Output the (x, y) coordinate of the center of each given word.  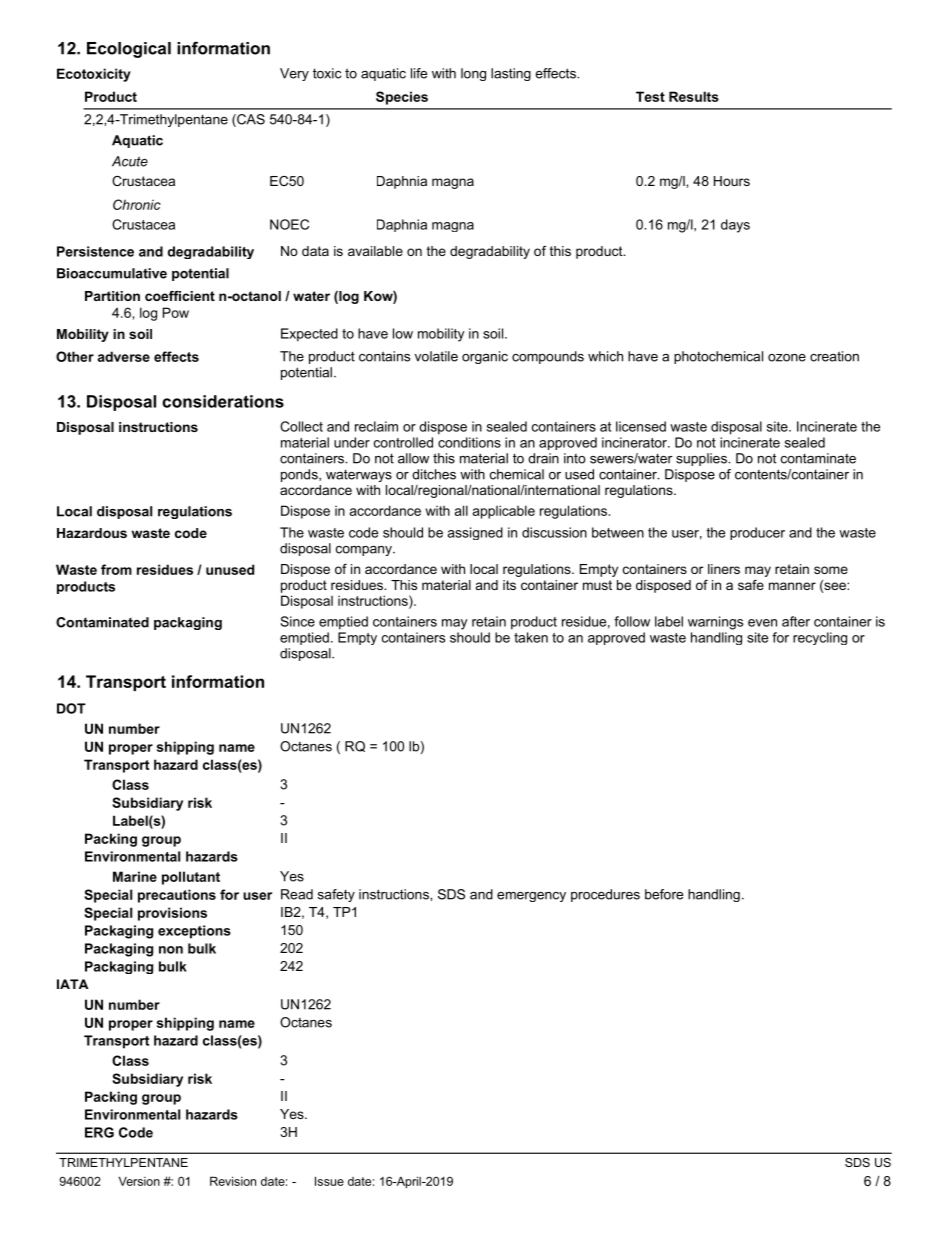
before (664, 894)
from (116, 569)
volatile (436, 356)
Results (694, 96)
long (473, 74)
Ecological (129, 50)
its (509, 585)
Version (139, 1181)
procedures (605, 895)
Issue (329, 1181)
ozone (787, 358)
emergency (531, 897)
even (762, 623)
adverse (123, 356)
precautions (177, 896)
